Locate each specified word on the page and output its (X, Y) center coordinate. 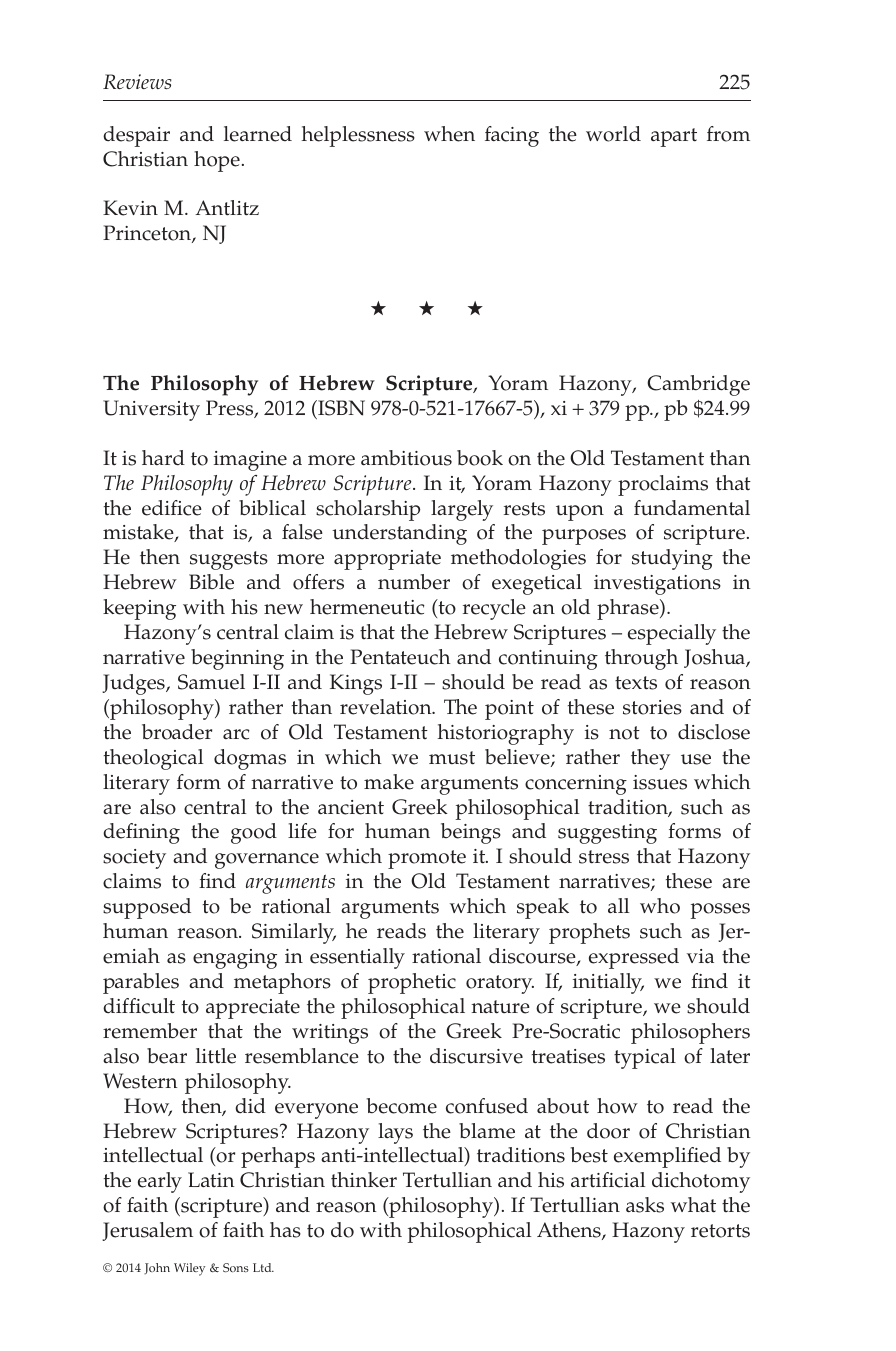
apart (674, 137)
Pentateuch (400, 657)
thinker (364, 1180)
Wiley (189, 1269)
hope (217, 161)
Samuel (211, 682)
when (449, 134)
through (641, 659)
